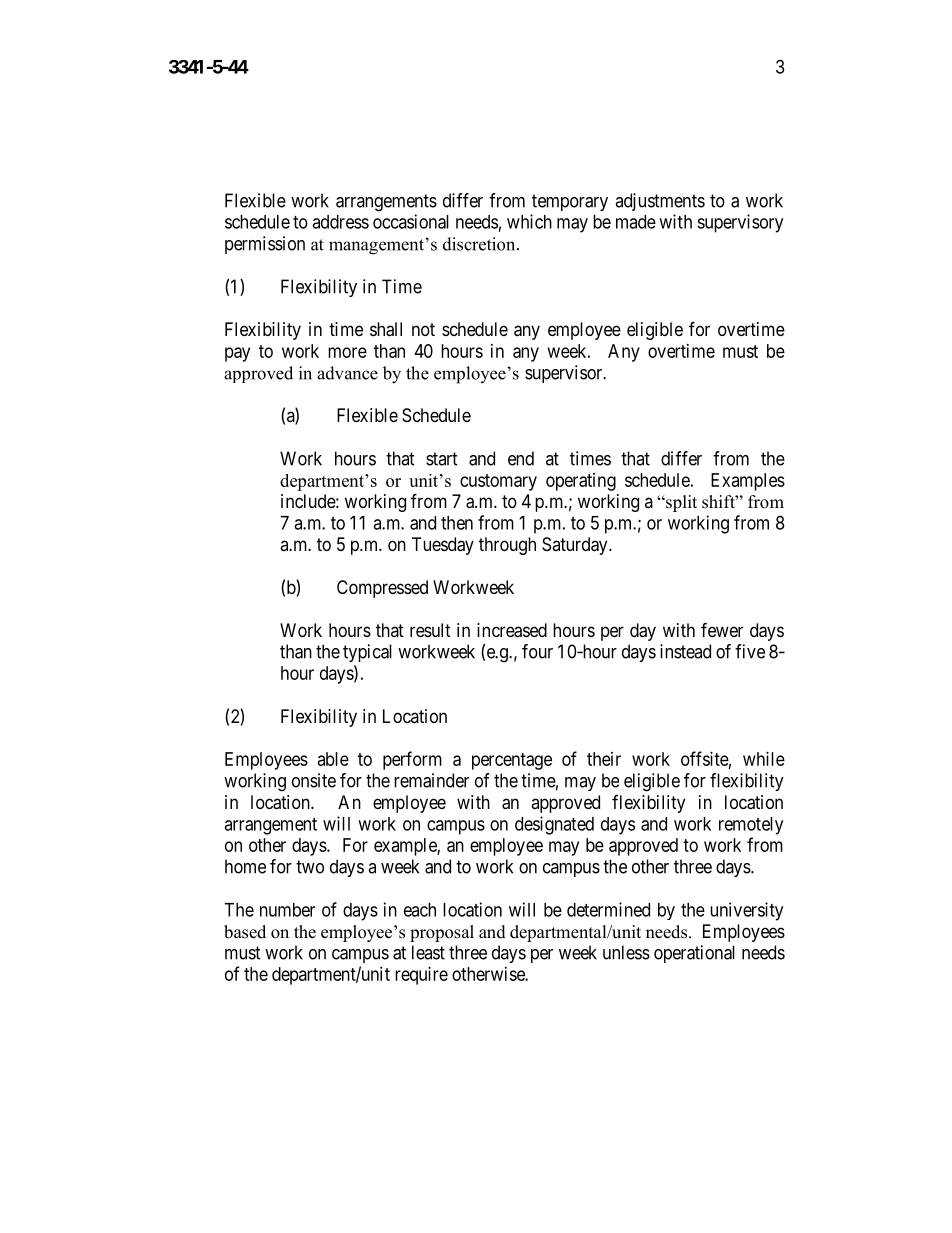  I want to click on percentage, so click(512, 761).
